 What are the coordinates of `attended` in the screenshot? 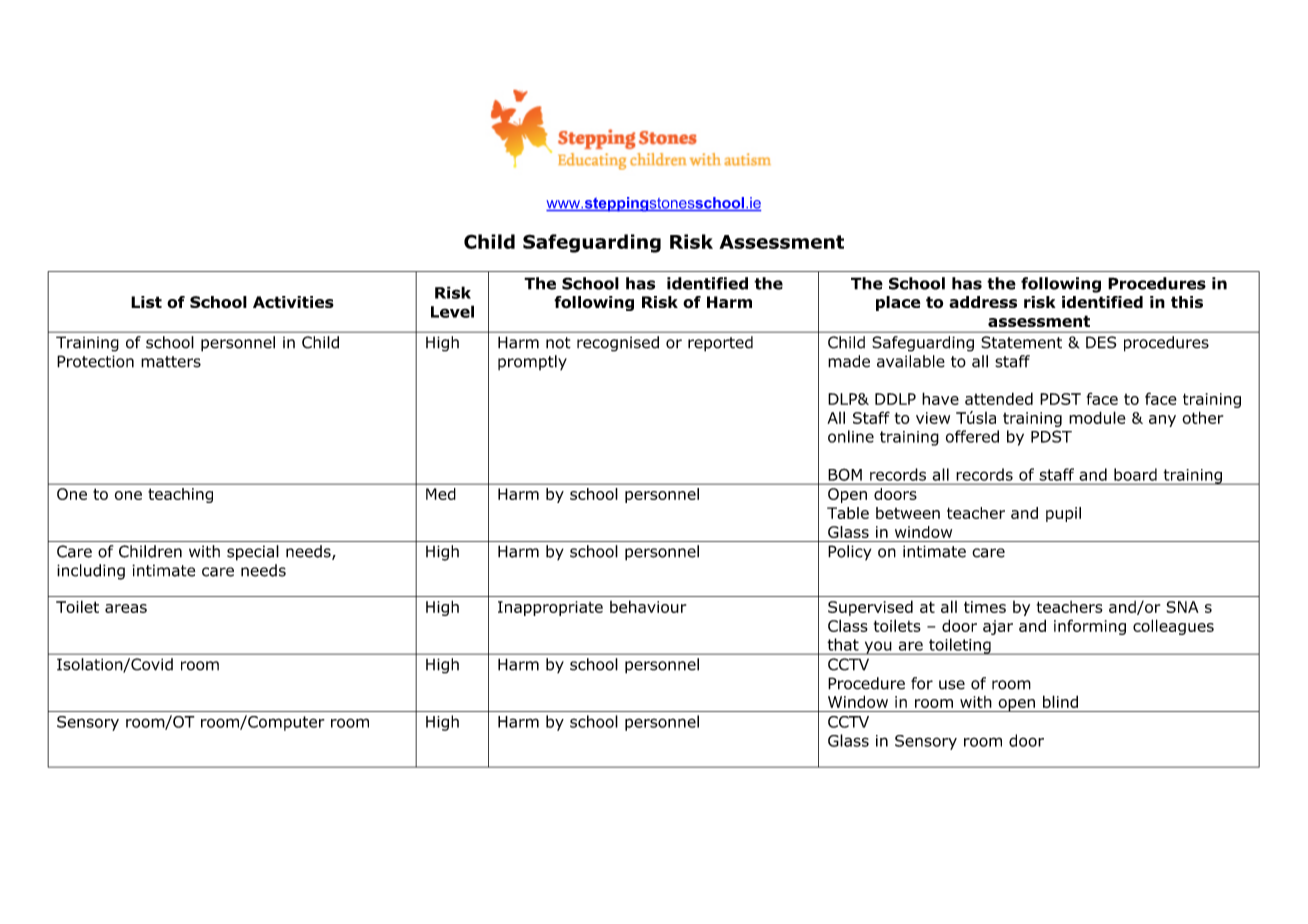 It's located at (999, 398).
